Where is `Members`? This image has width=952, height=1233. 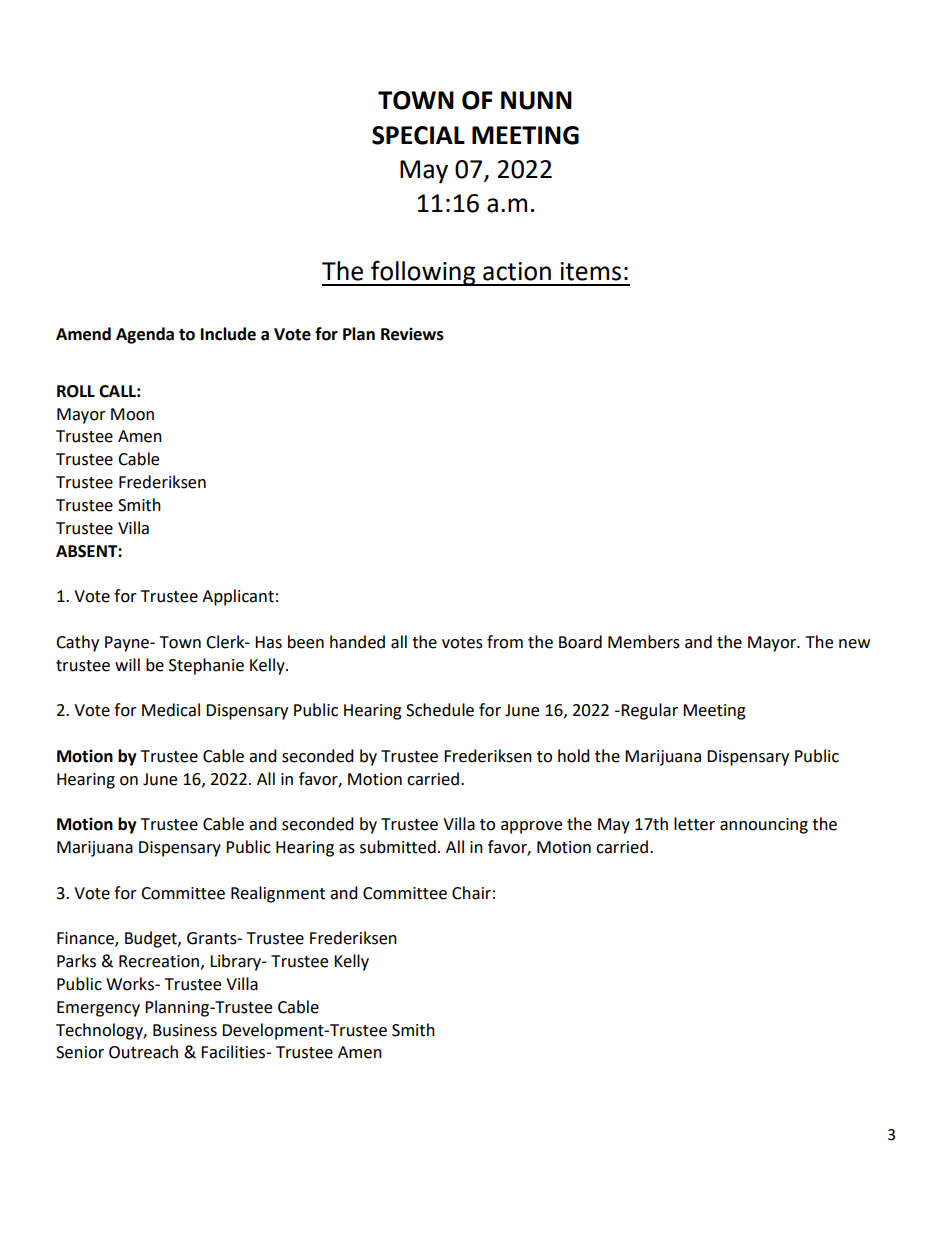
Members is located at coordinates (644, 642).
